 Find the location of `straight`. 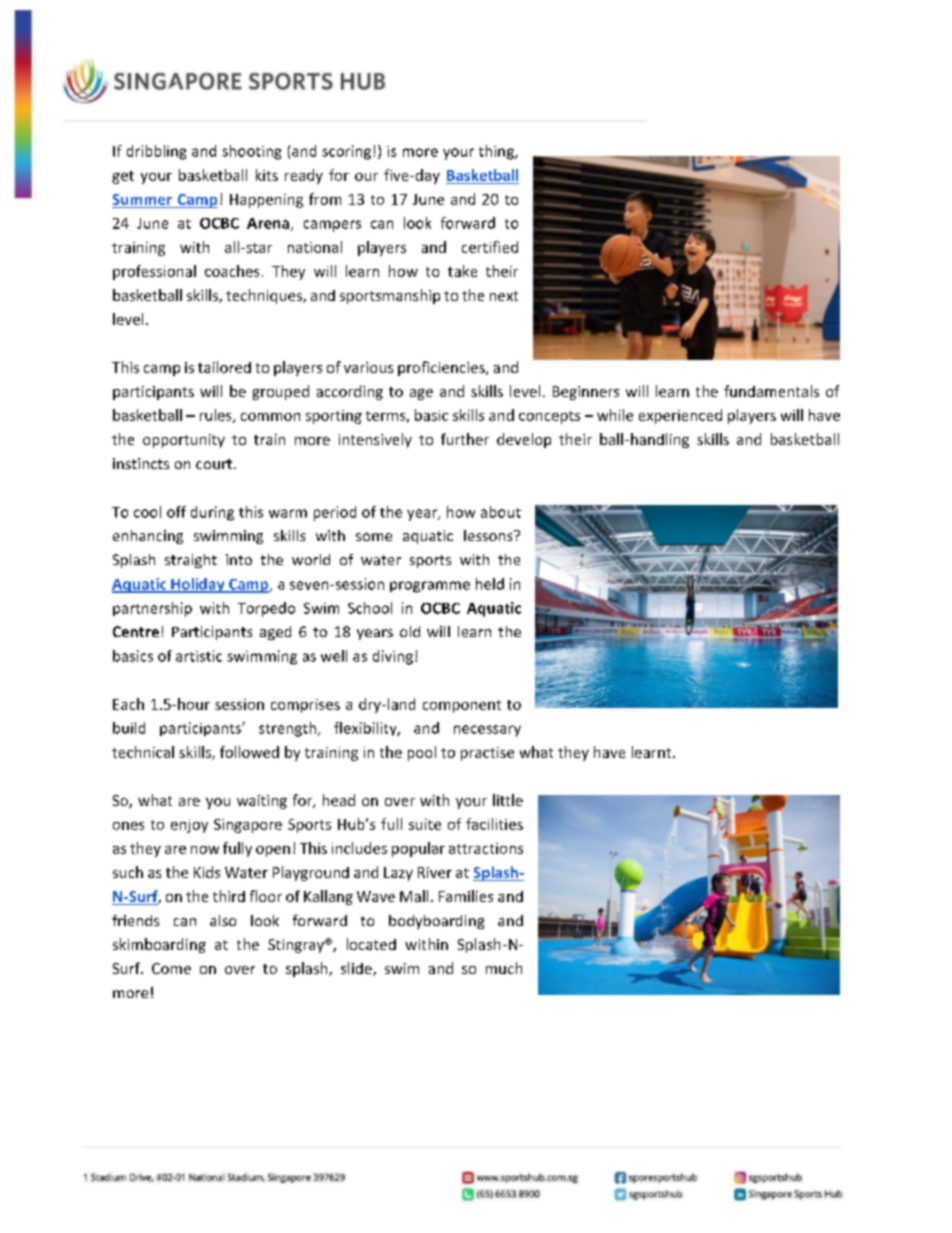

straight is located at coordinates (191, 561).
